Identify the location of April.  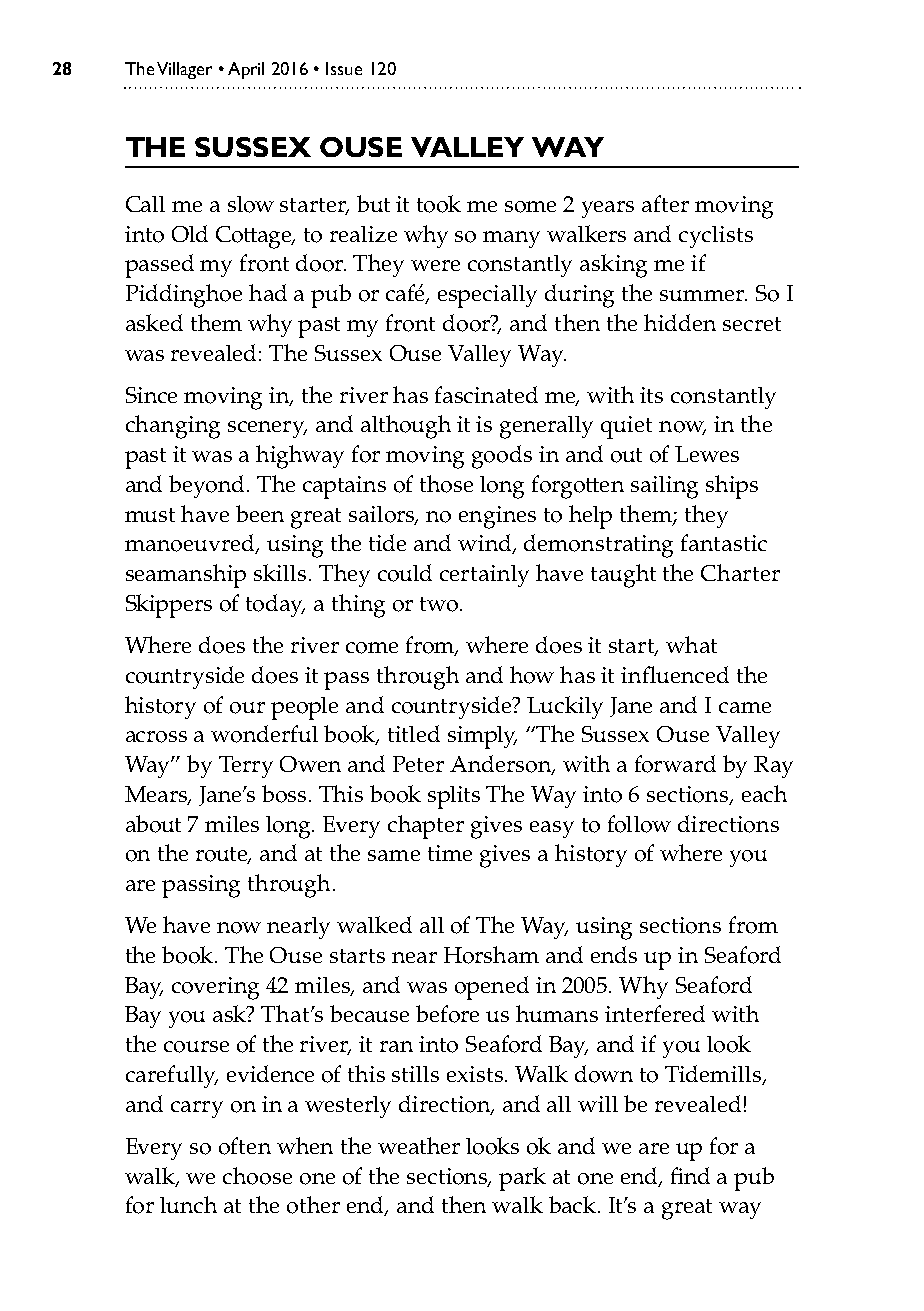
(246, 70).
